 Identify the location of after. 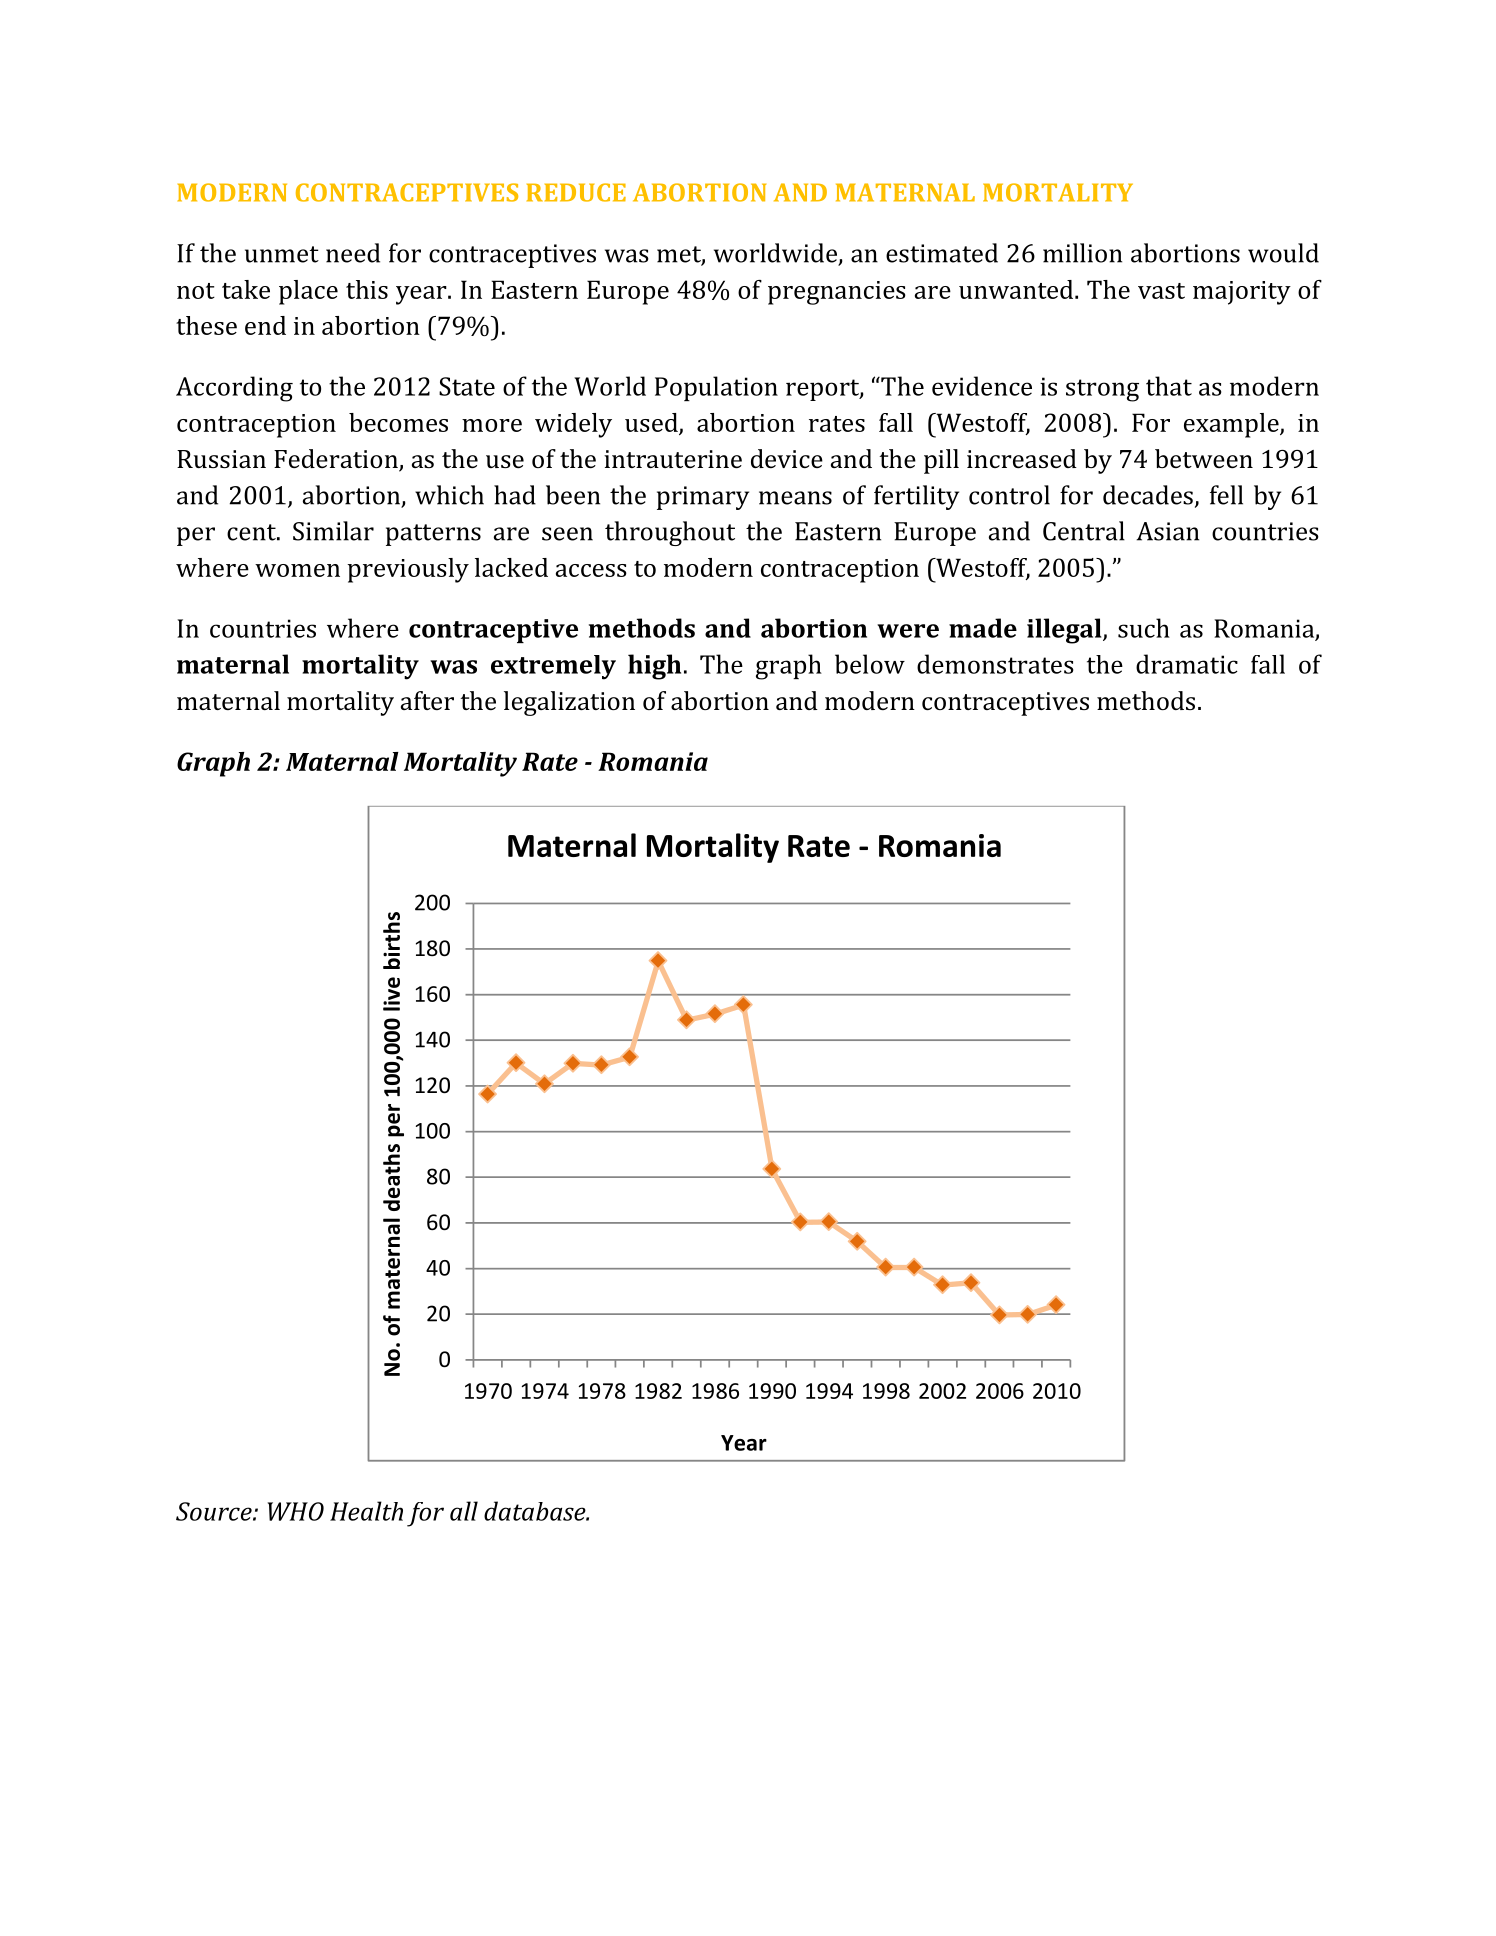
(427, 700).
